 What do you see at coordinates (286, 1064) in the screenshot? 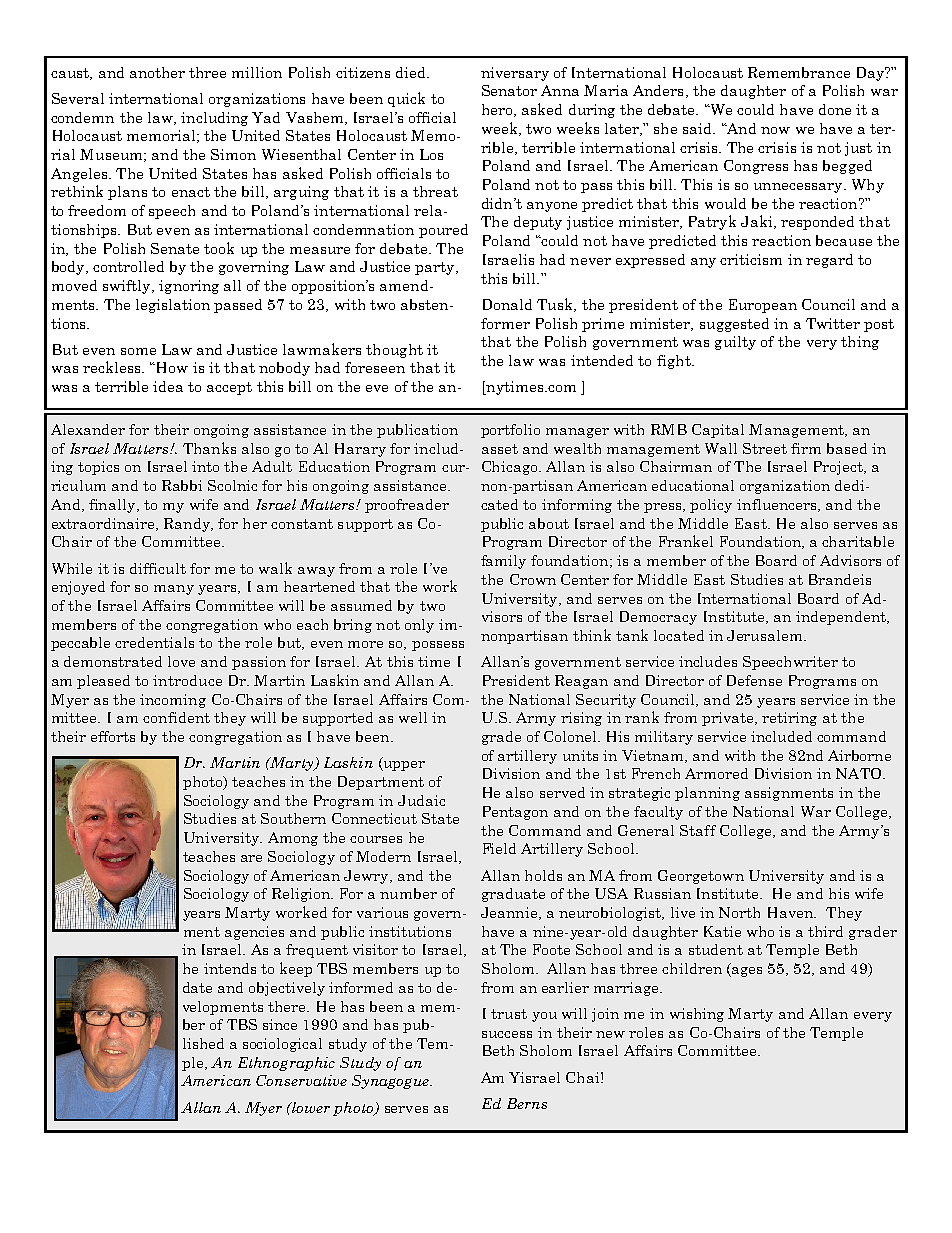
I see `Ethnographic` at bounding box center [286, 1064].
